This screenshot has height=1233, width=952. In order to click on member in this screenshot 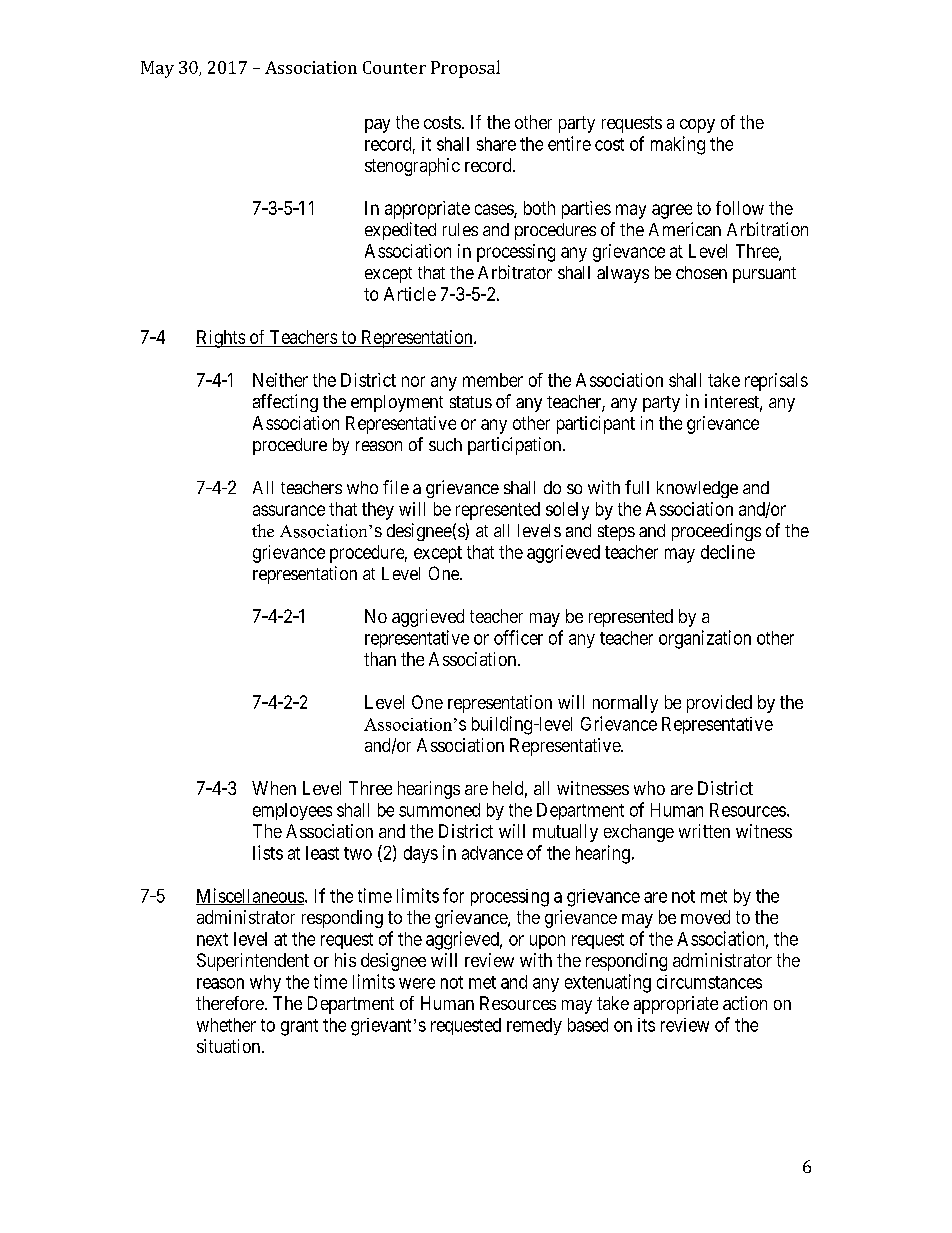, I will do `click(493, 380)`.
